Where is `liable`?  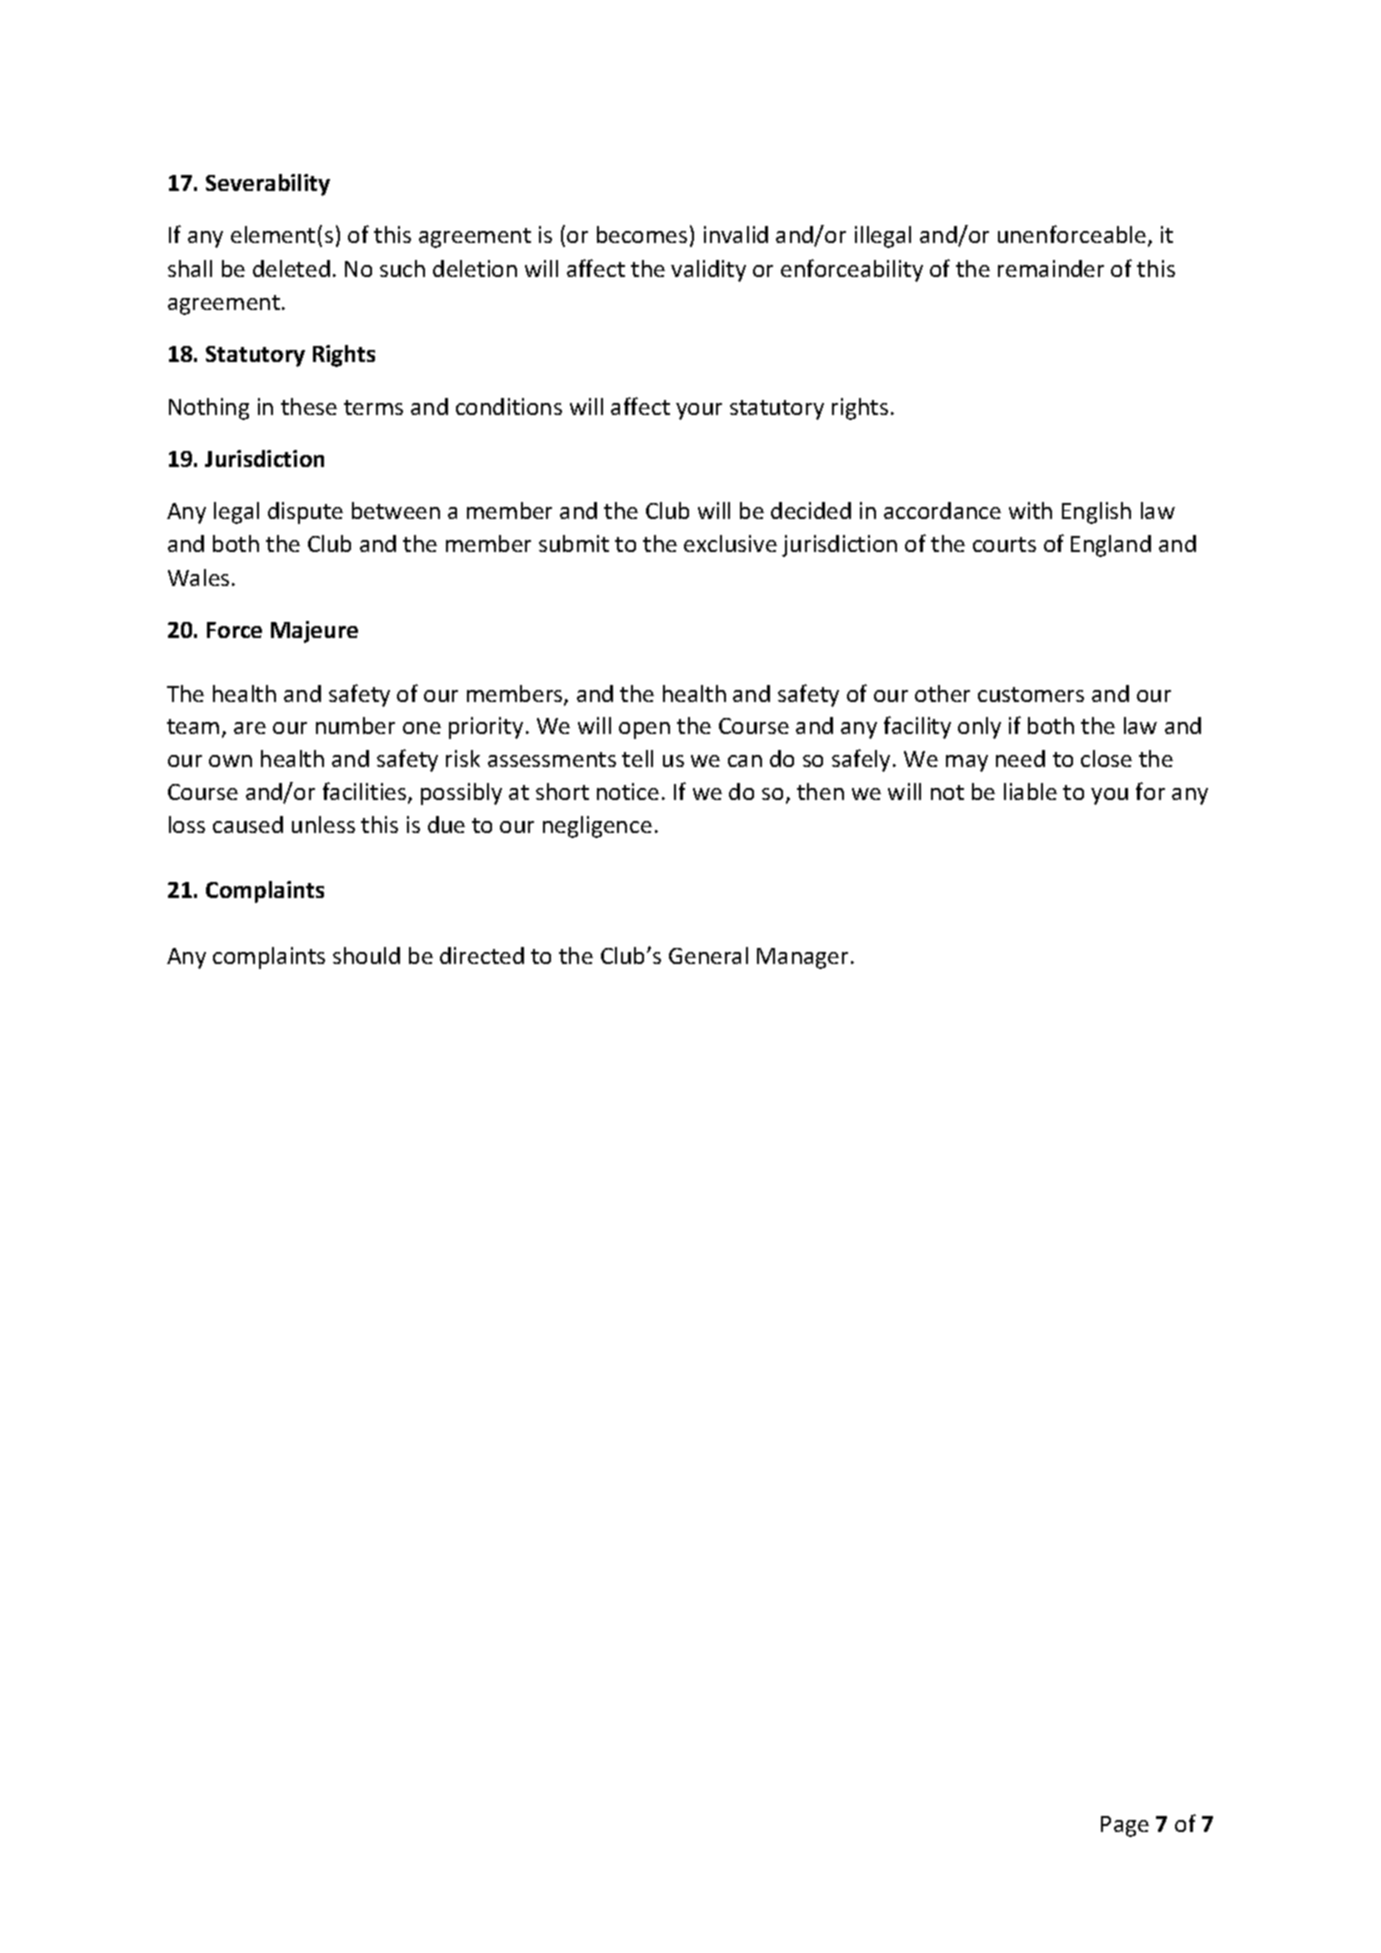 liable is located at coordinates (1030, 791).
